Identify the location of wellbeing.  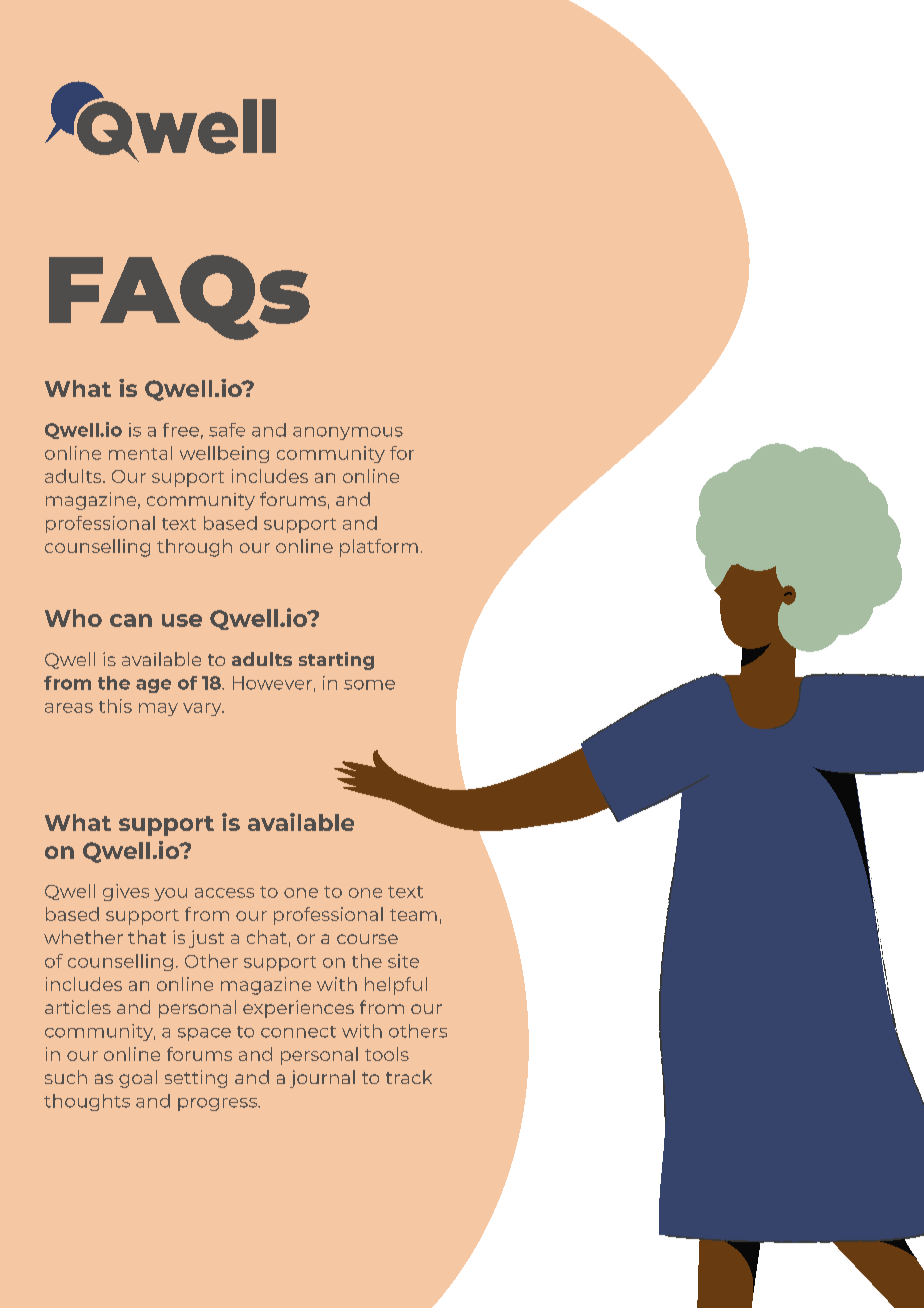
(224, 454).
